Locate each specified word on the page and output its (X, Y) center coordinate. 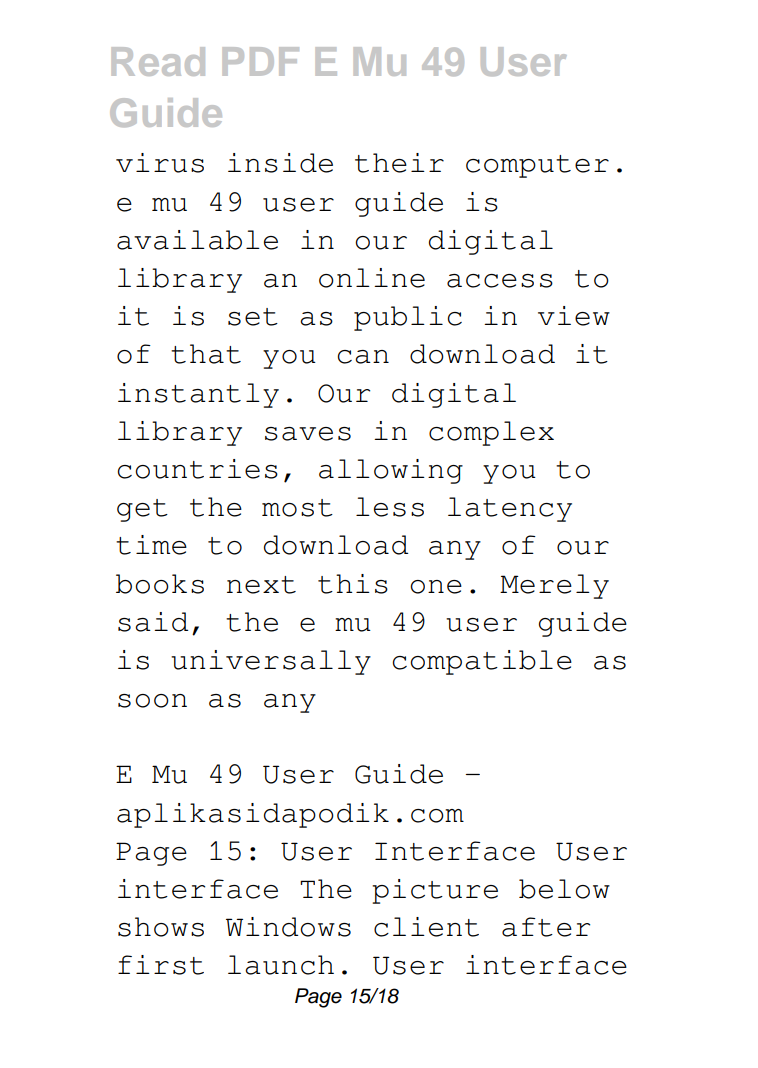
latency (510, 509)
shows (161, 927)
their (399, 163)
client (426, 927)
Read (158, 61)
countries (197, 469)
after (546, 927)
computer (537, 166)
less (390, 507)
